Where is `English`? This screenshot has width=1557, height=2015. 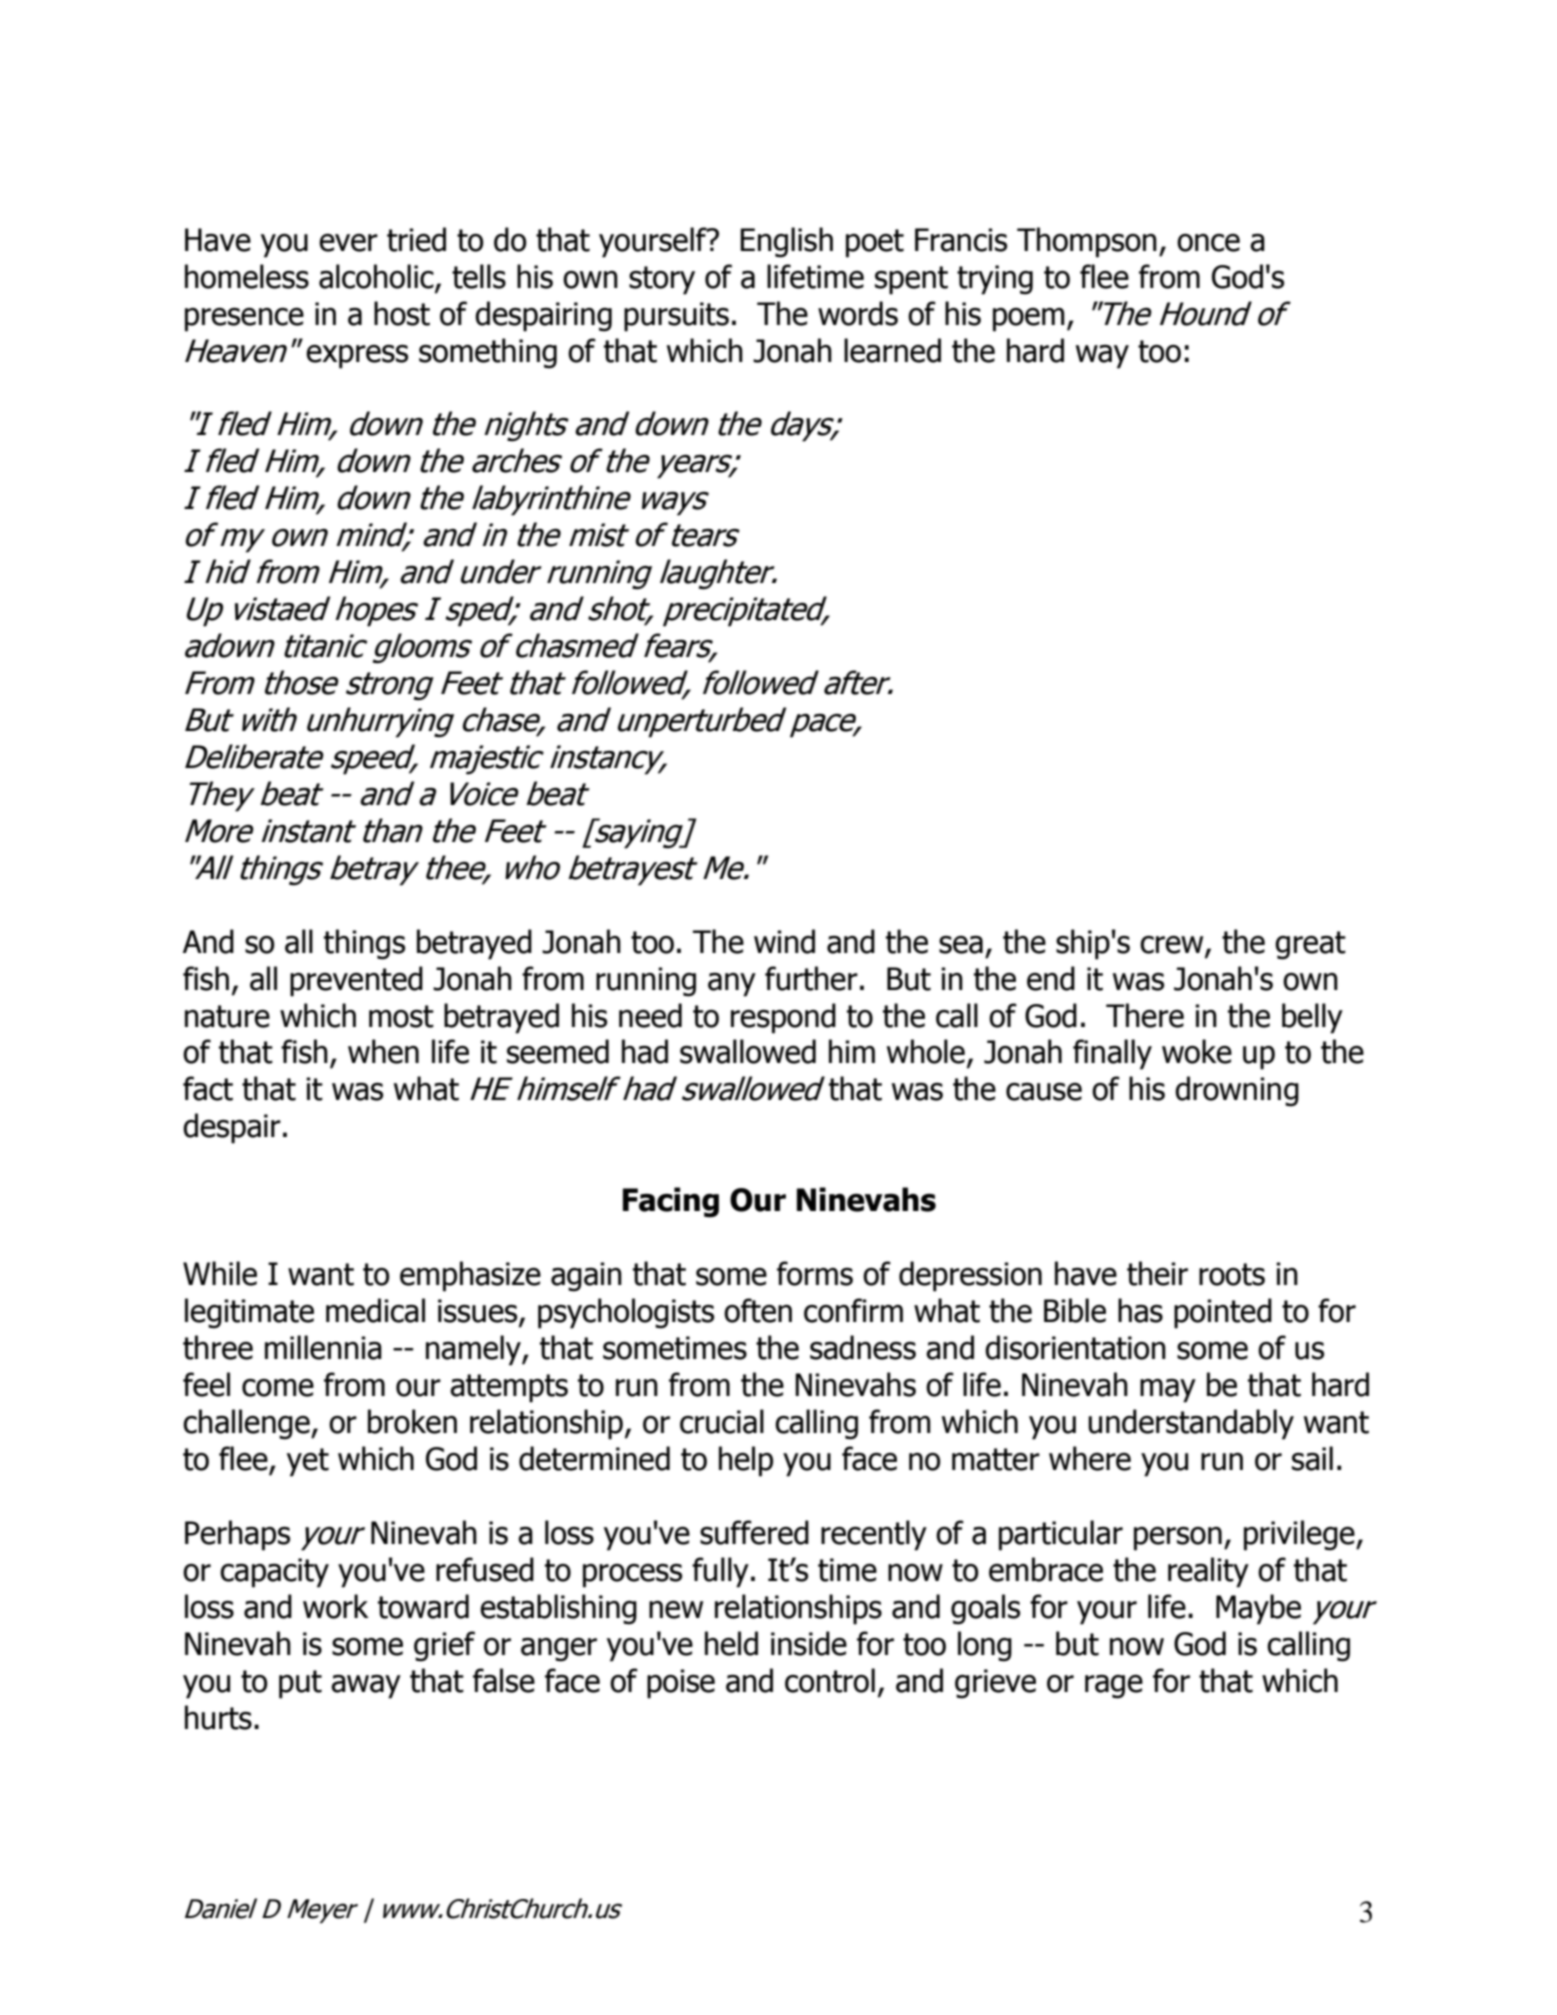 English is located at coordinates (786, 242).
